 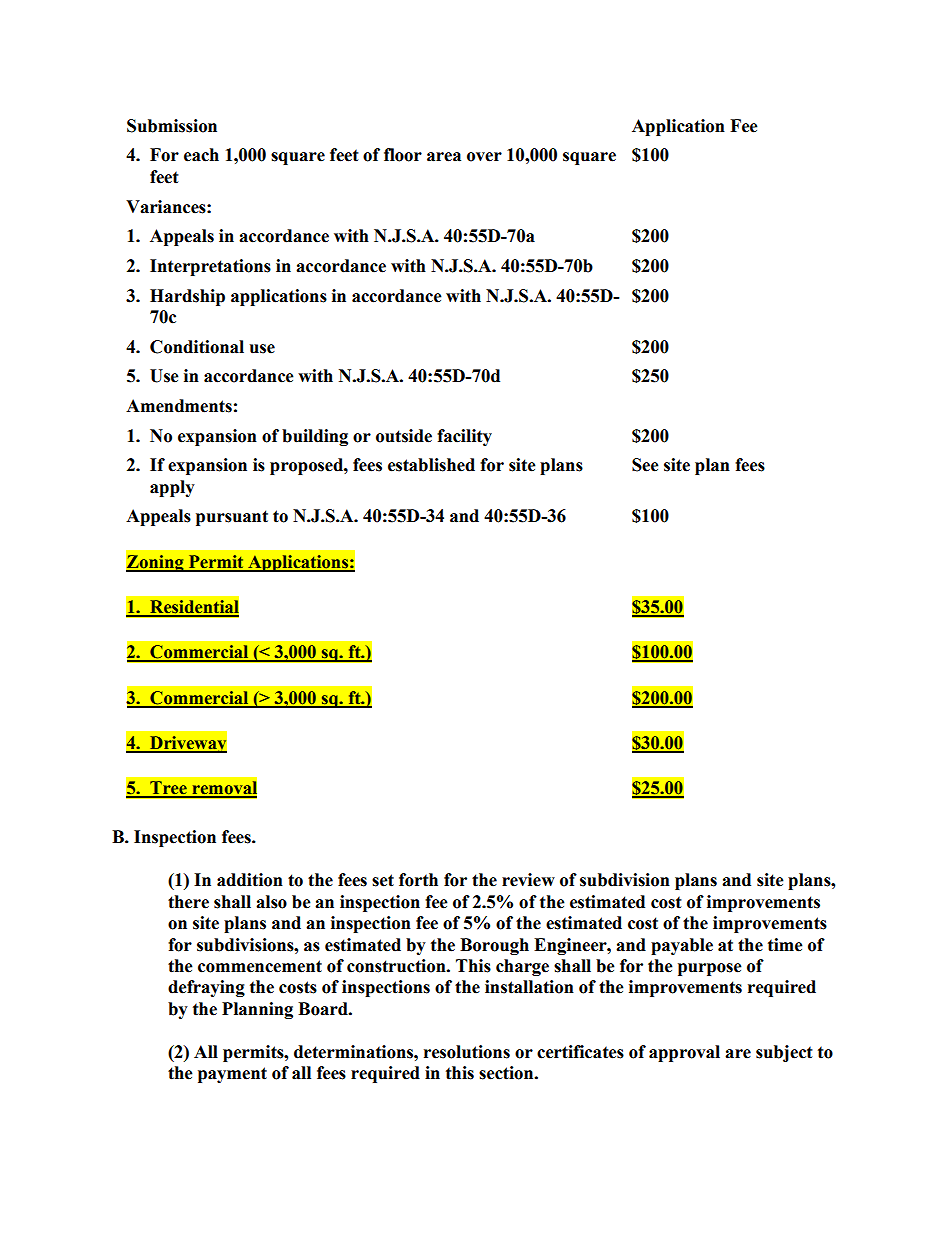 I want to click on payment, so click(x=232, y=1075).
